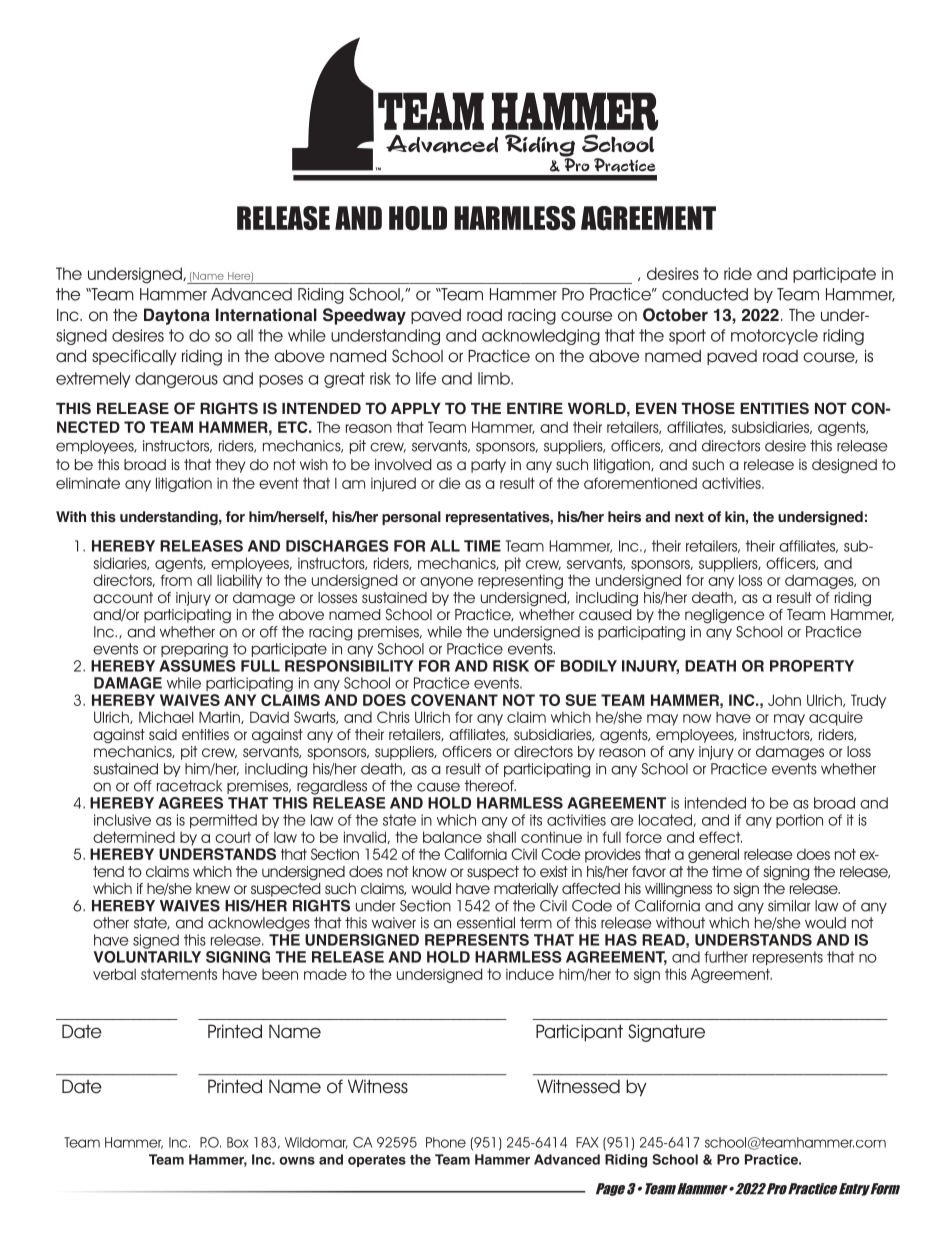 This page has height=1233, width=952. Describe the element at coordinates (689, 517) in the page. I see `next` at that location.
